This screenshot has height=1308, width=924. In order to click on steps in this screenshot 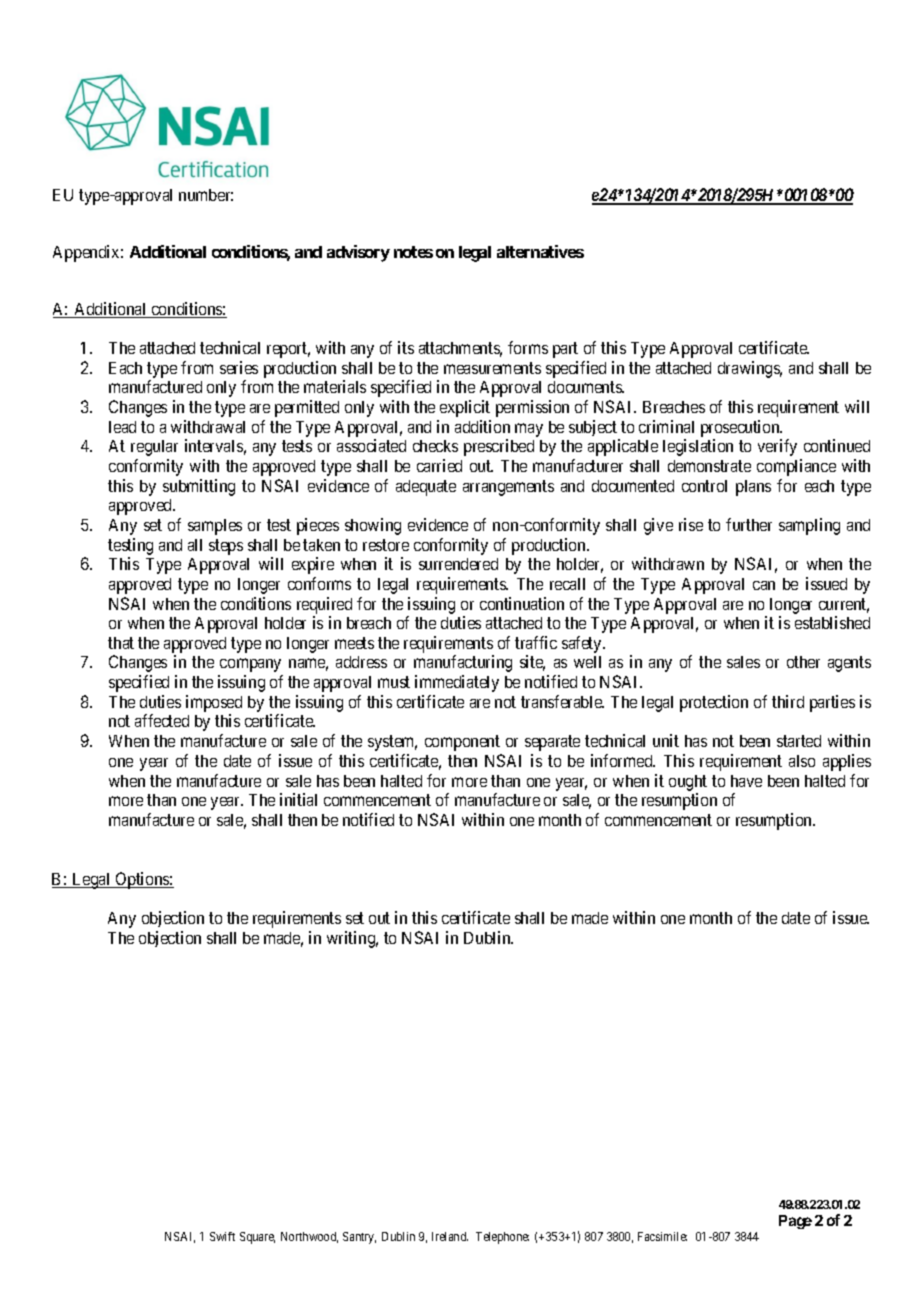, I will do `click(226, 547)`.
